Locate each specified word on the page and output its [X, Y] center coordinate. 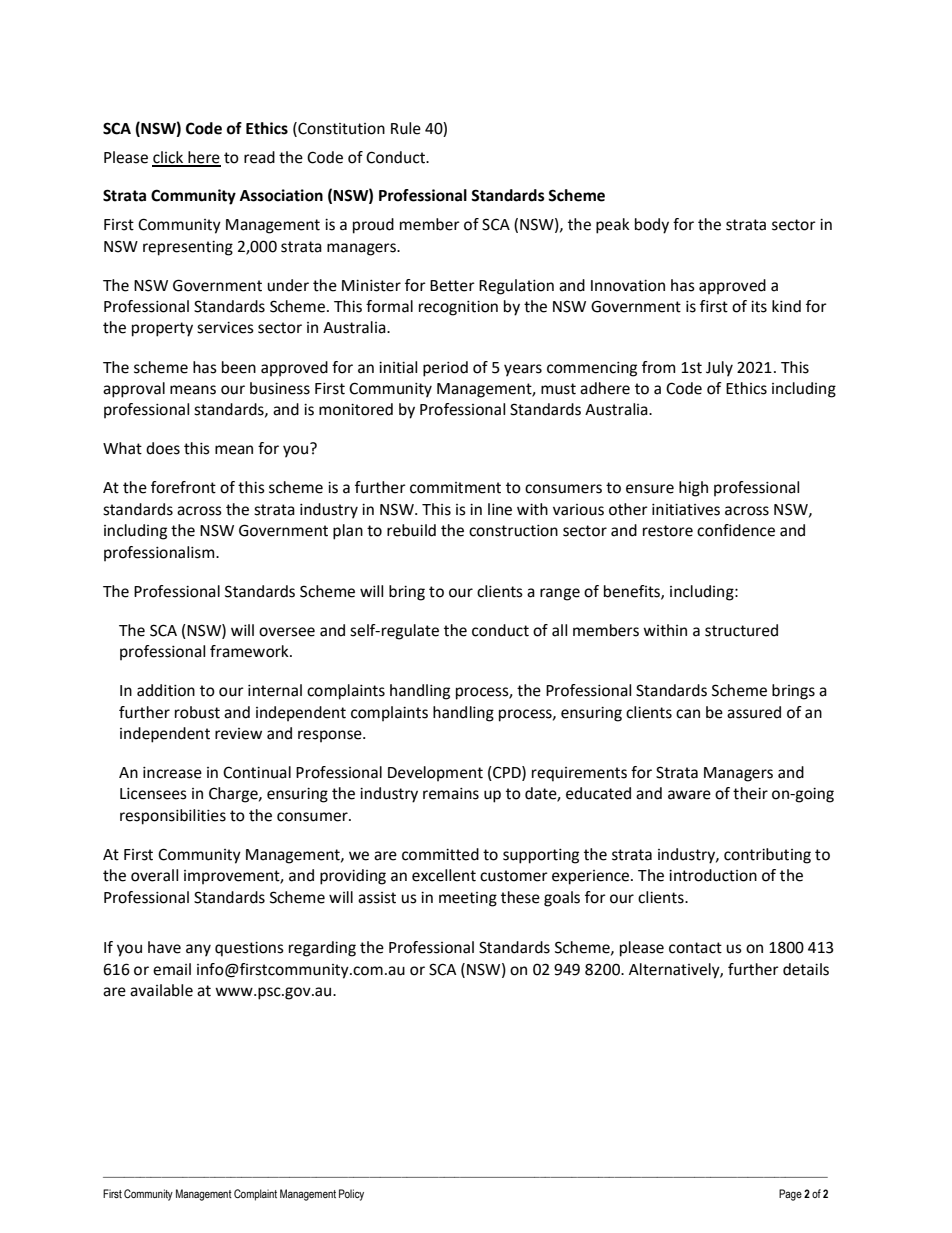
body [652, 226]
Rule [406, 128]
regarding [322, 949]
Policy [351, 1195]
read [259, 157]
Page [790, 1195]
